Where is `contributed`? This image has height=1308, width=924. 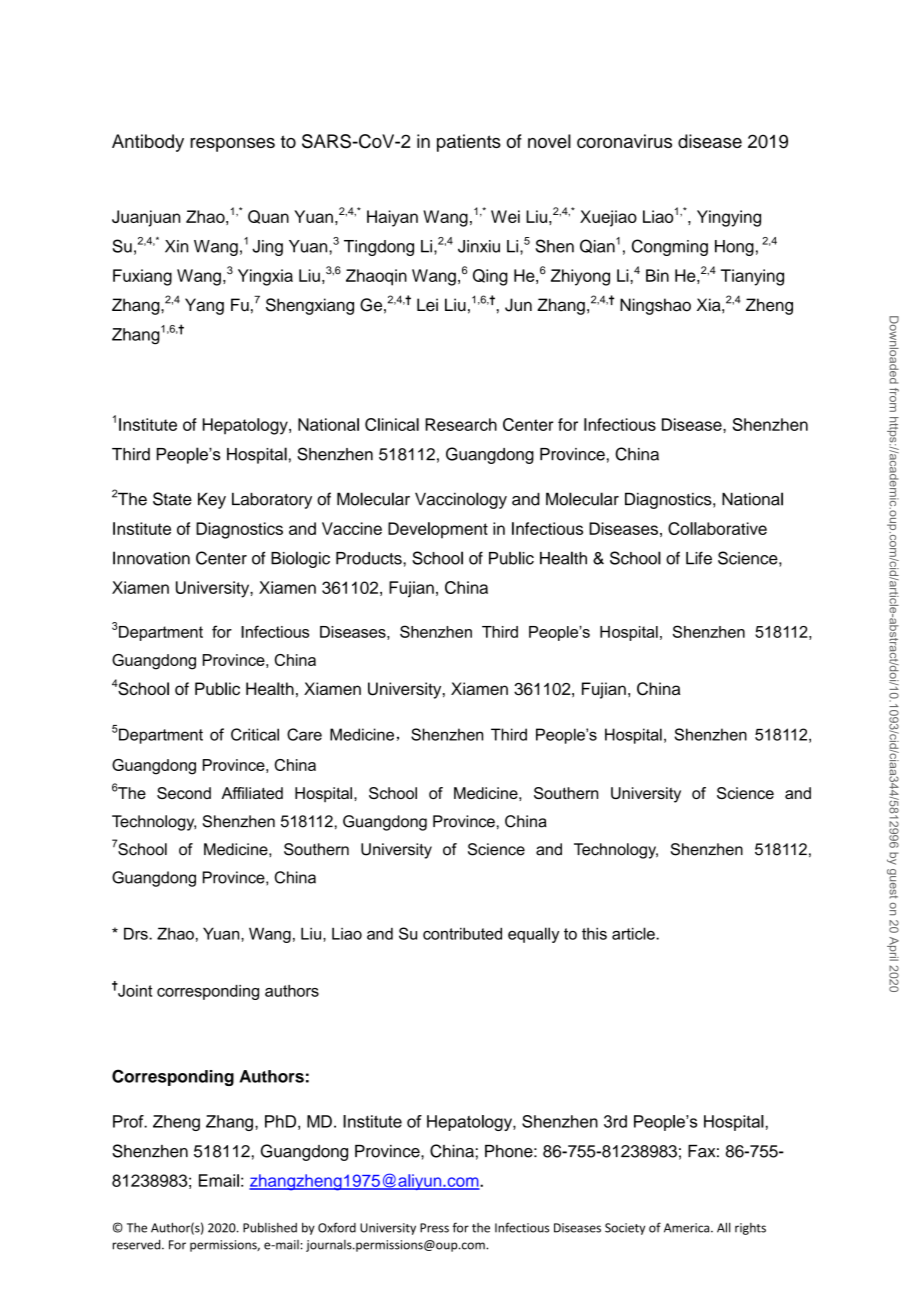 contributed is located at coordinates (462, 933).
